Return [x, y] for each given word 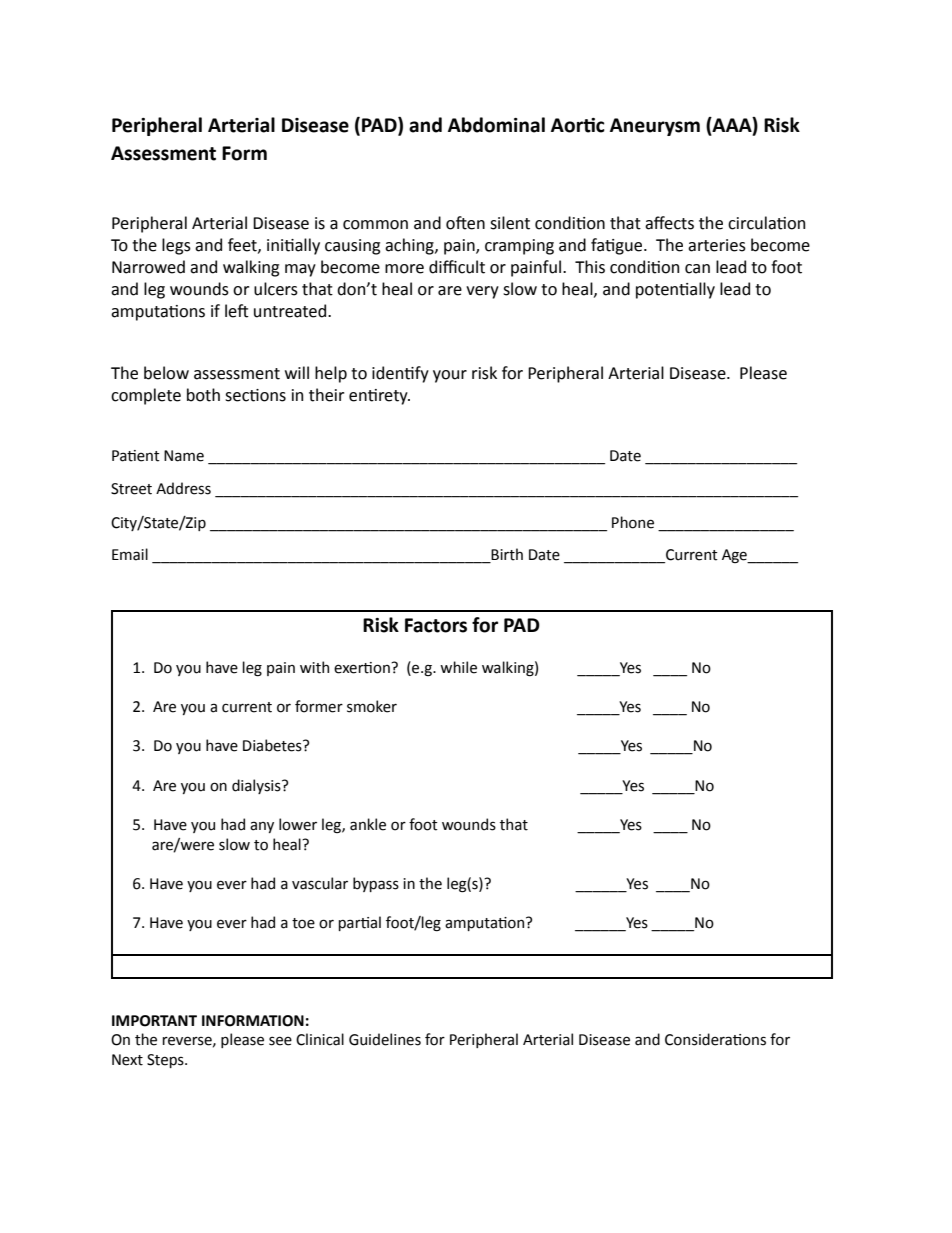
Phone [633, 522]
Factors [436, 625]
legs [176, 246]
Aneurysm [655, 127]
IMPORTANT [154, 1021]
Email [130, 554]
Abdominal [496, 125]
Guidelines [385, 1039]
